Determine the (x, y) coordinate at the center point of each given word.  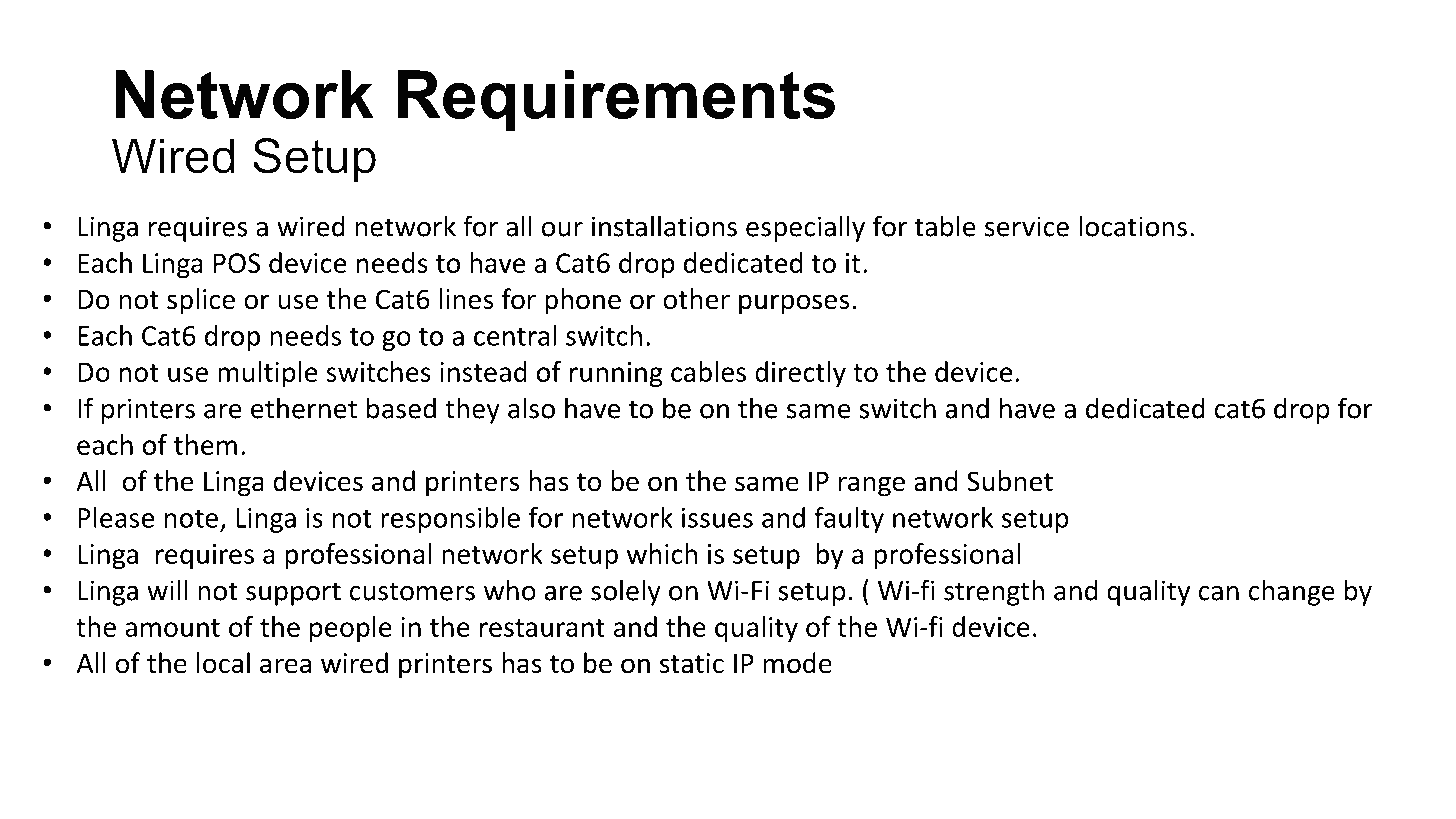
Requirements (616, 101)
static (692, 663)
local (223, 663)
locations (1133, 226)
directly (800, 374)
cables (708, 371)
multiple (267, 374)
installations (664, 226)
